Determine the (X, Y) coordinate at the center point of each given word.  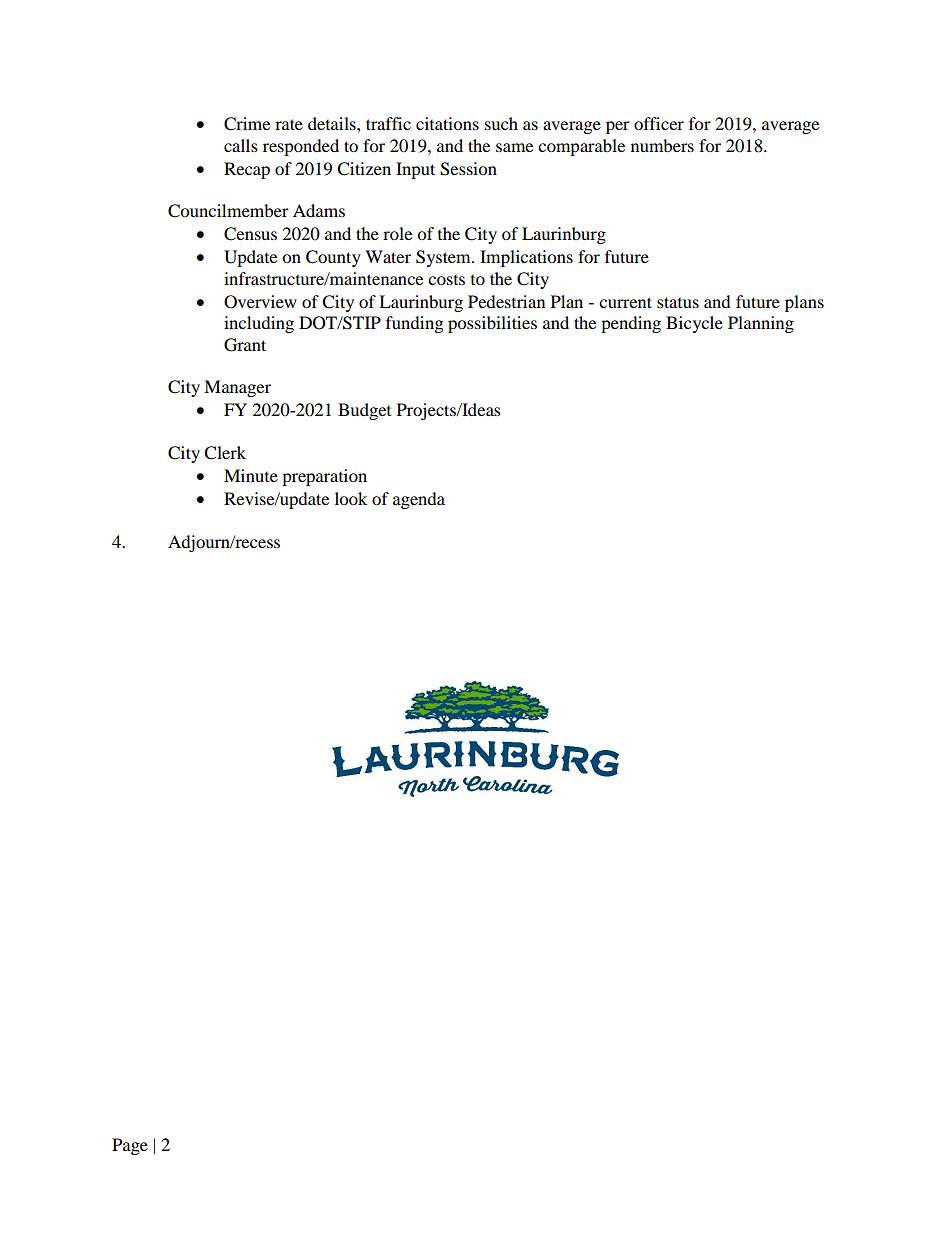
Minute (251, 475)
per (618, 127)
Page (130, 1146)
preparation (324, 477)
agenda (419, 500)
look (351, 498)
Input (415, 170)
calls (241, 145)
